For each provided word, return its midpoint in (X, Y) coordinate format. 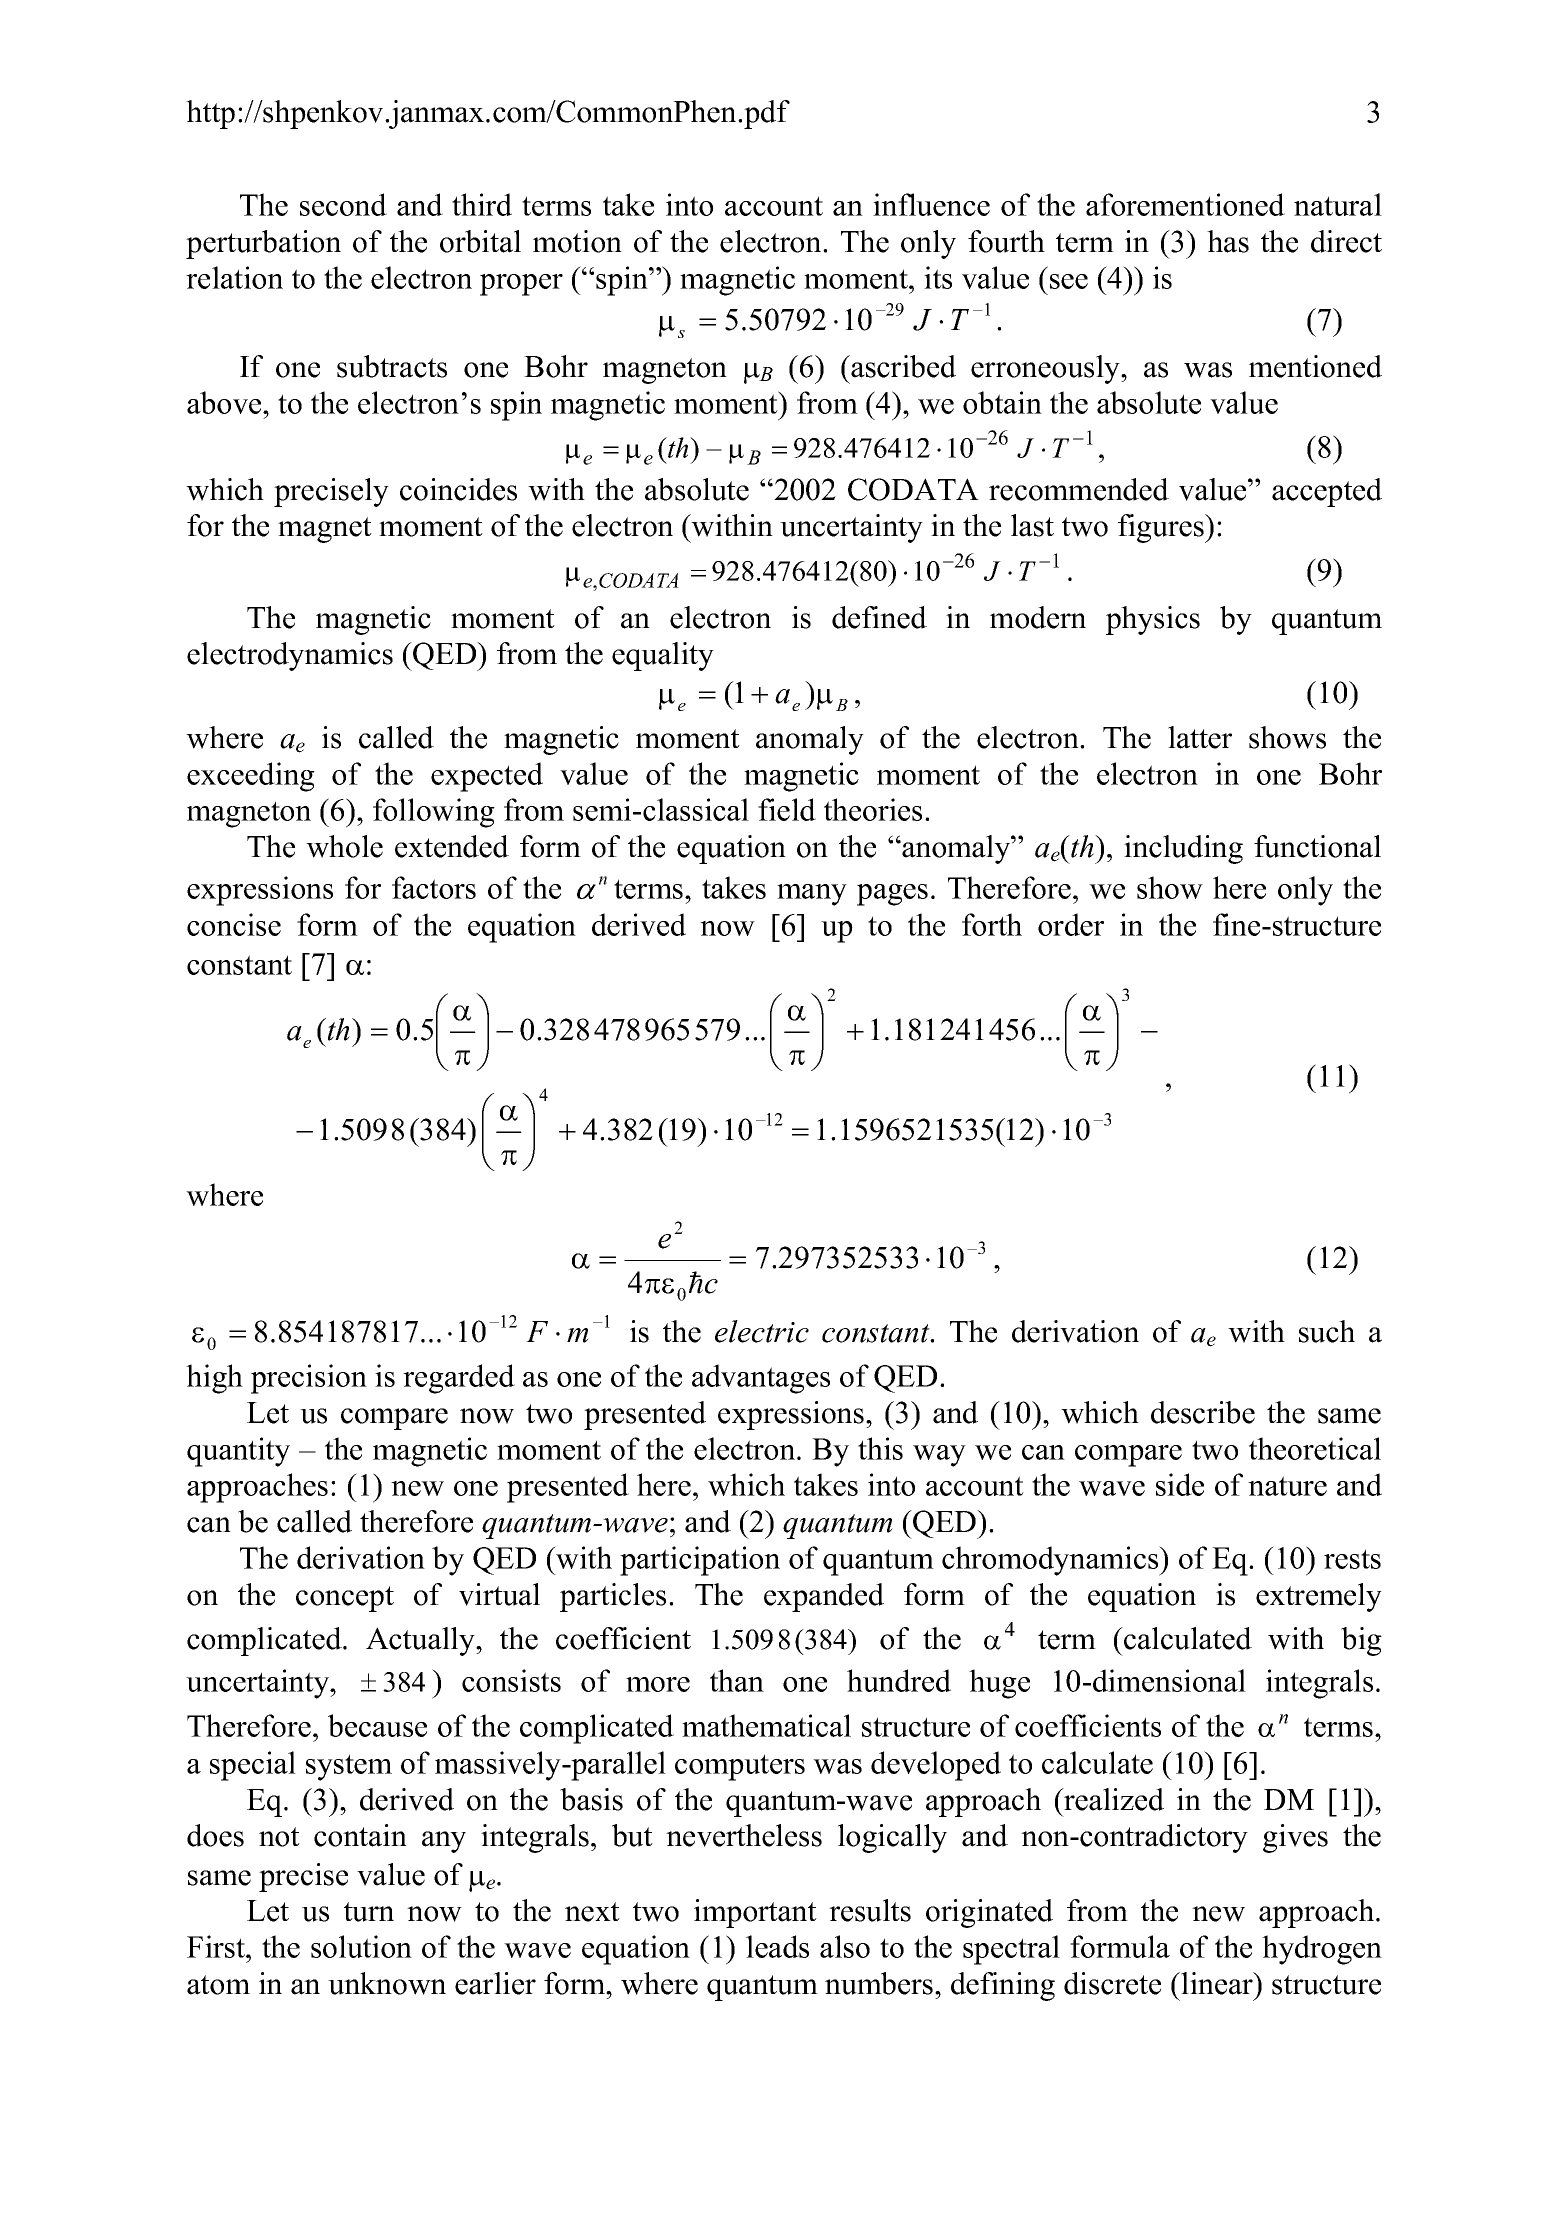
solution (361, 1946)
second (343, 204)
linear (1217, 1983)
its (938, 277)
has (1228, 241)
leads (777, 1946)
